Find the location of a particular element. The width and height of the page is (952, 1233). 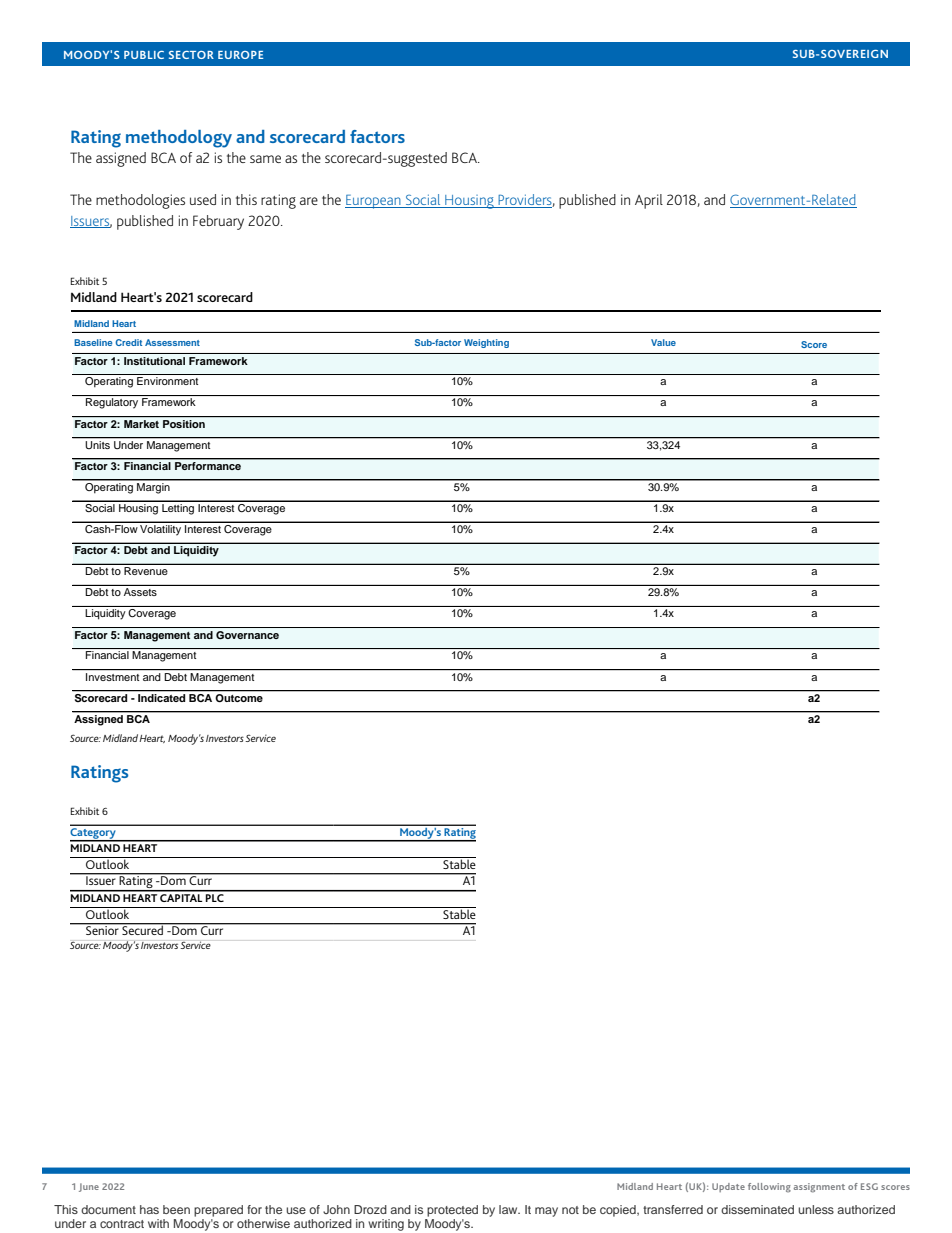

been is located at coordinates (176, 1209).
